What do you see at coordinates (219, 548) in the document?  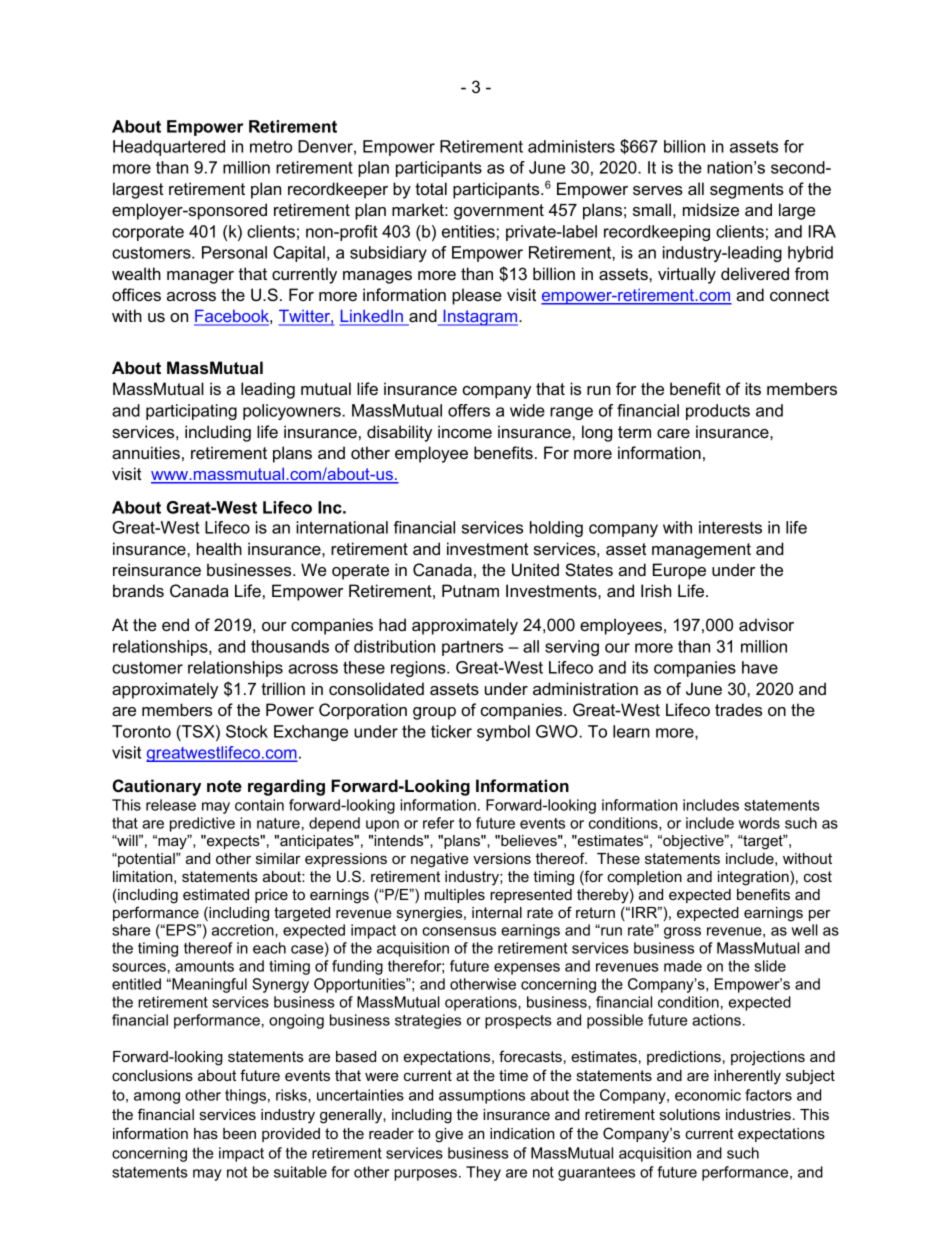 I see `health` at bounding box center [219, 548].
